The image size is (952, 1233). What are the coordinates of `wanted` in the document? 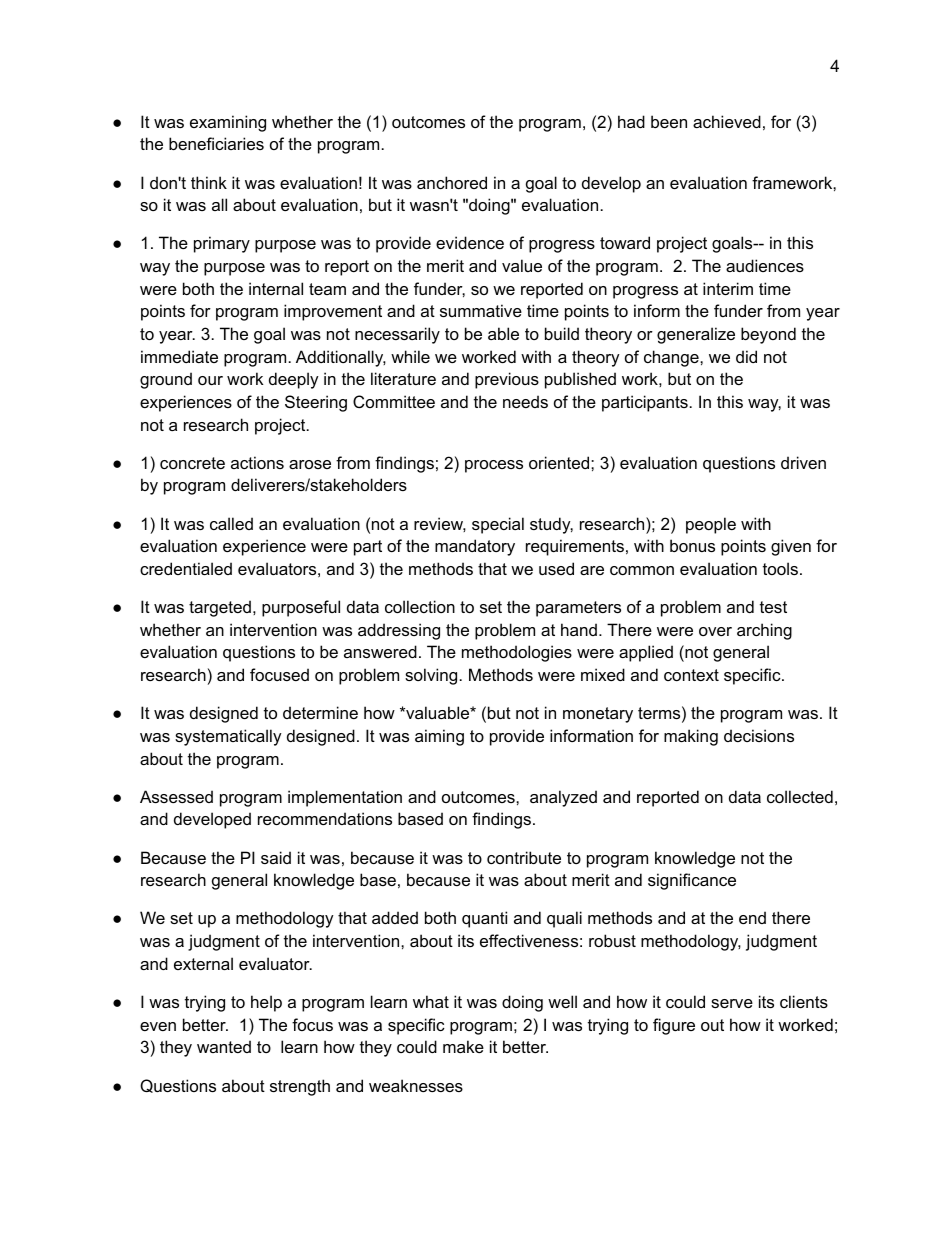 It's located at (224, 1046).
